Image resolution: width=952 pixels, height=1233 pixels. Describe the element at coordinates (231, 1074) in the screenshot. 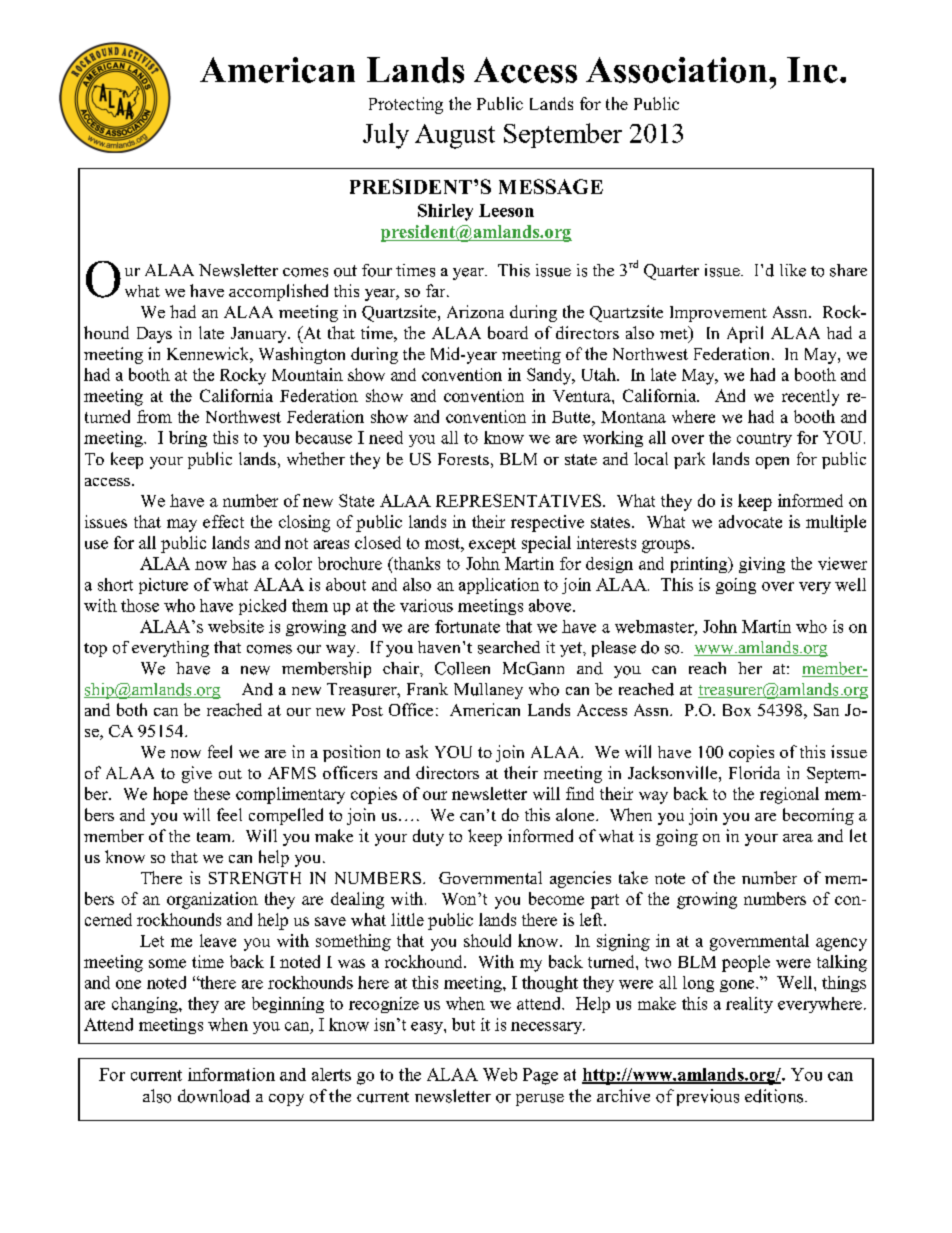

I see `information` at that location.
